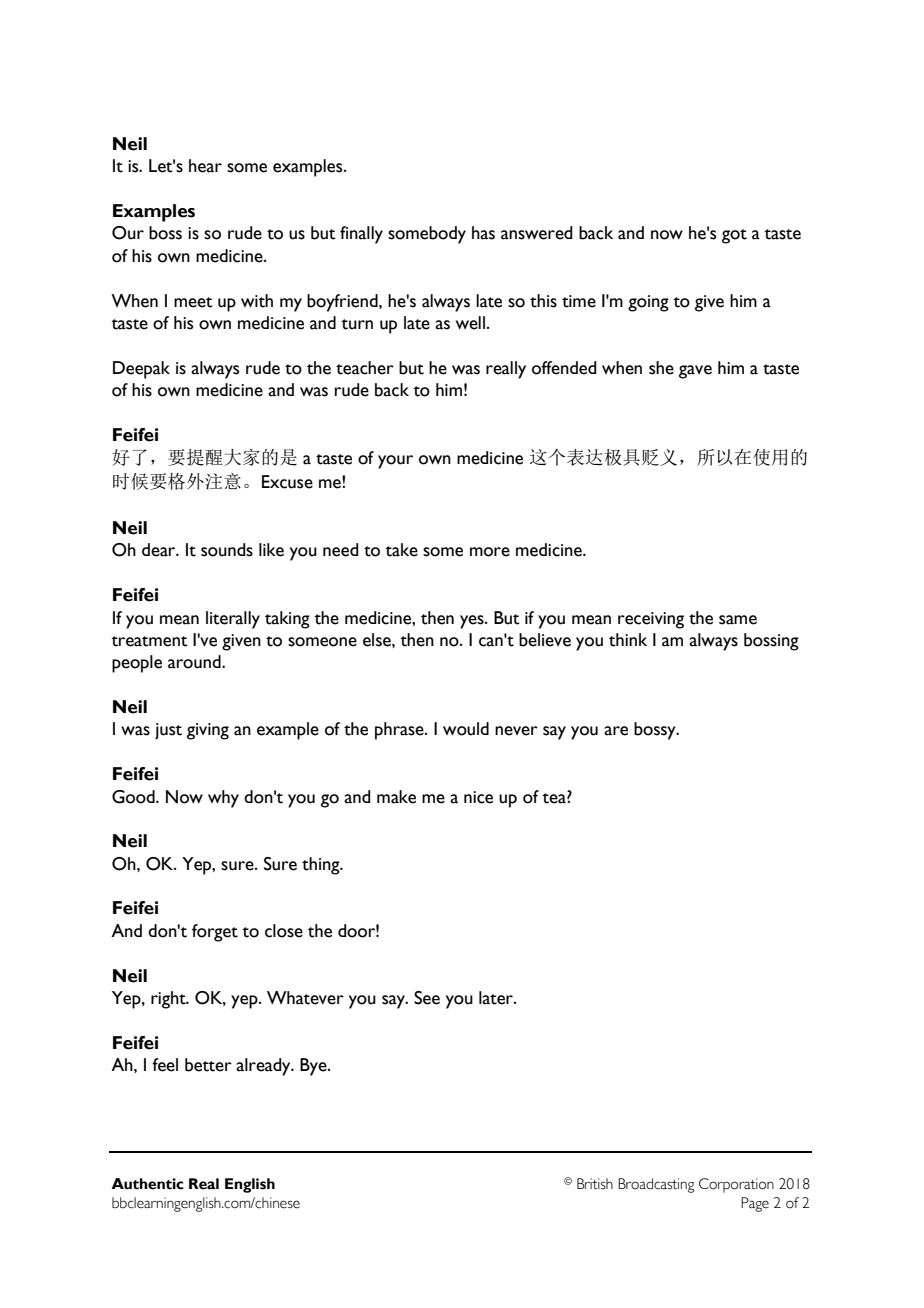 The height and width of the screenshot is (1308, 924). What do you see at coordinates (483, 233) in the screenshot?
I see `has` at bounding box center [483, 233].
